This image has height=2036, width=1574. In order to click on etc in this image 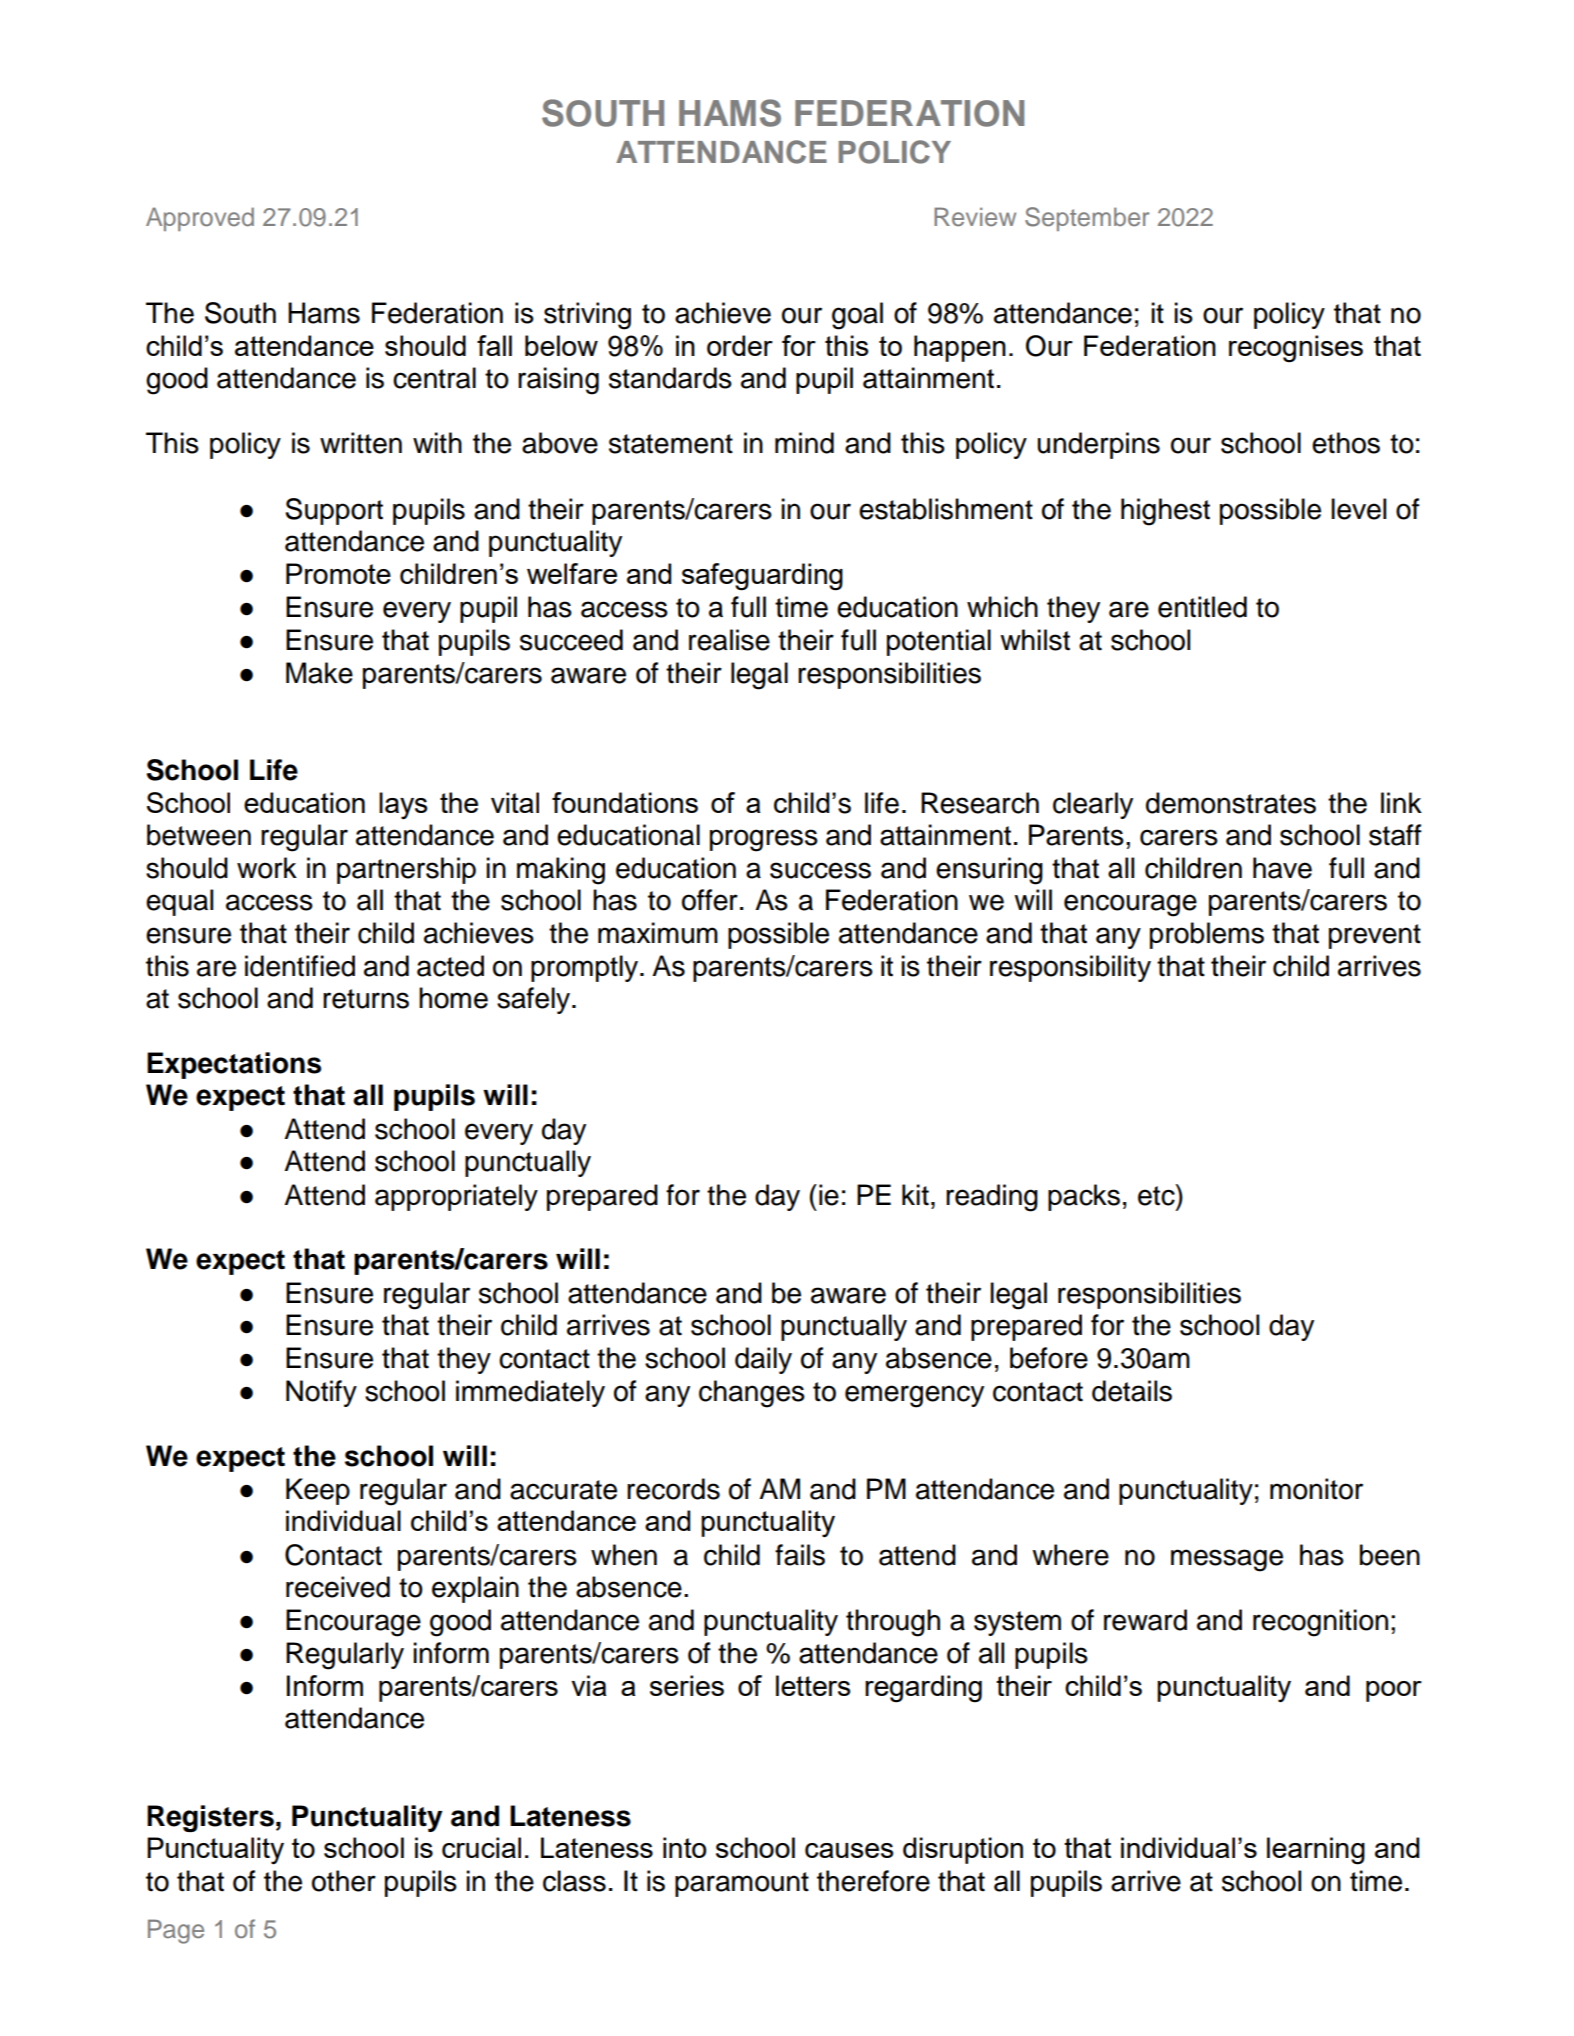, I will do `click(1157, 1195)`.
